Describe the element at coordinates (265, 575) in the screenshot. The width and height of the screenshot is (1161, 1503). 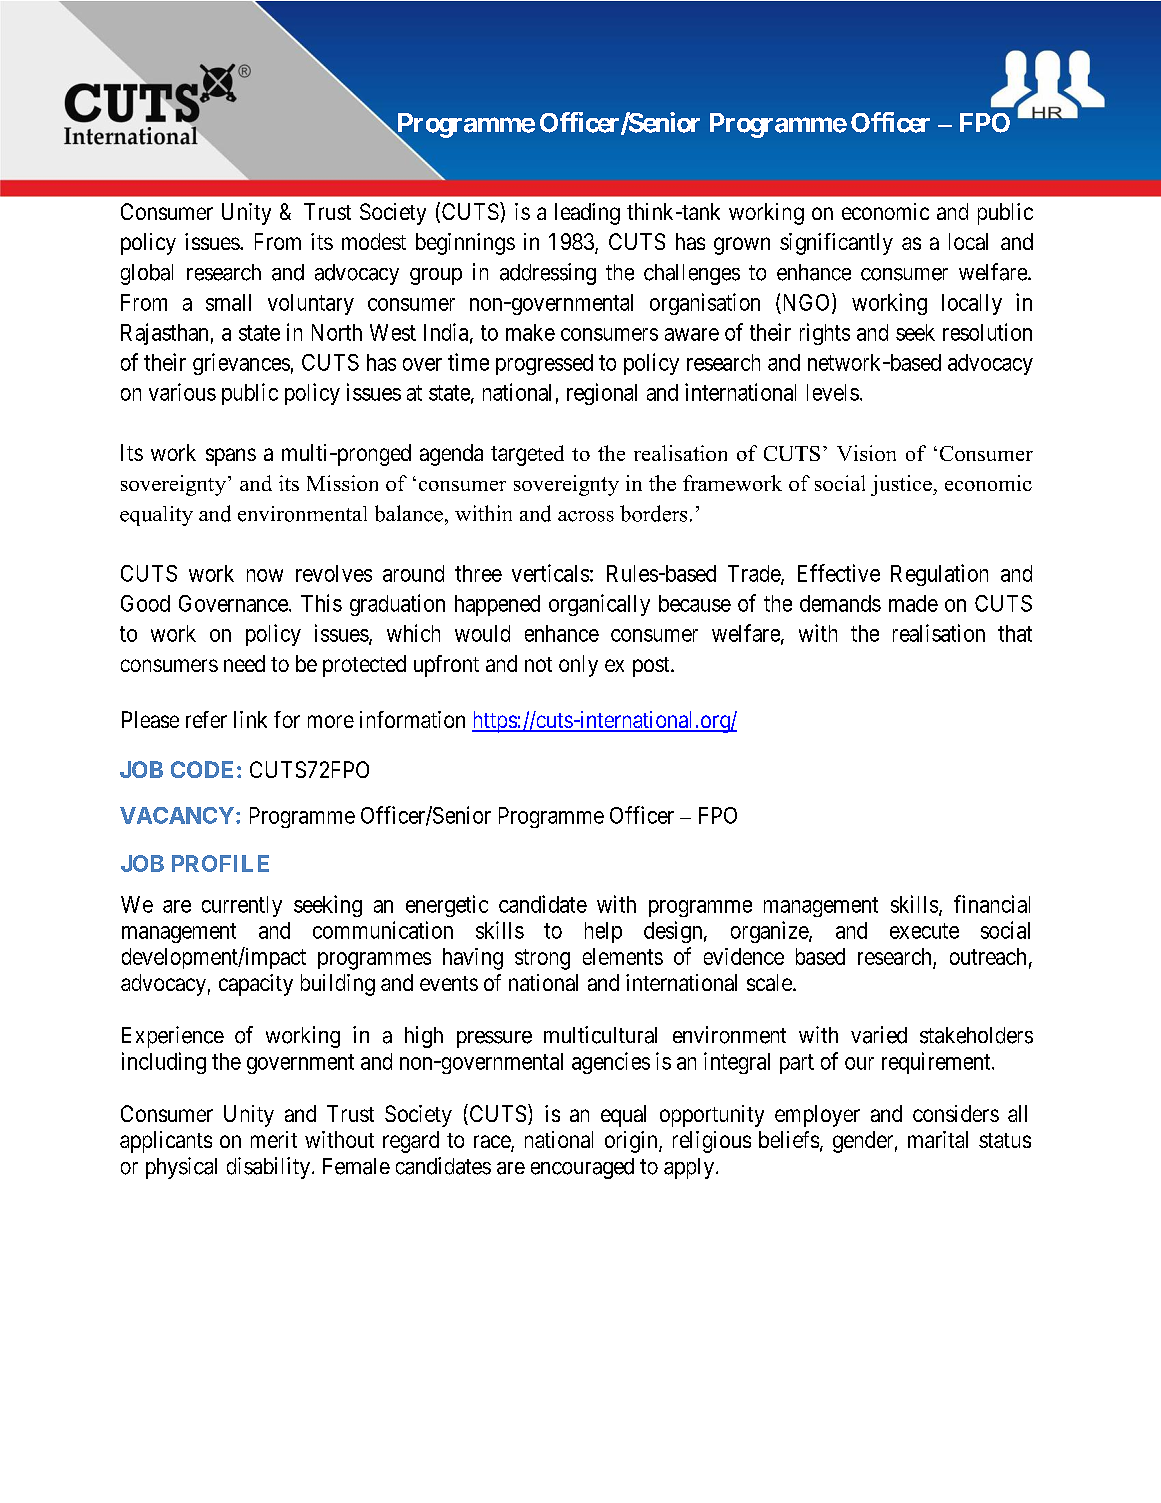
I see `now` at that location.
